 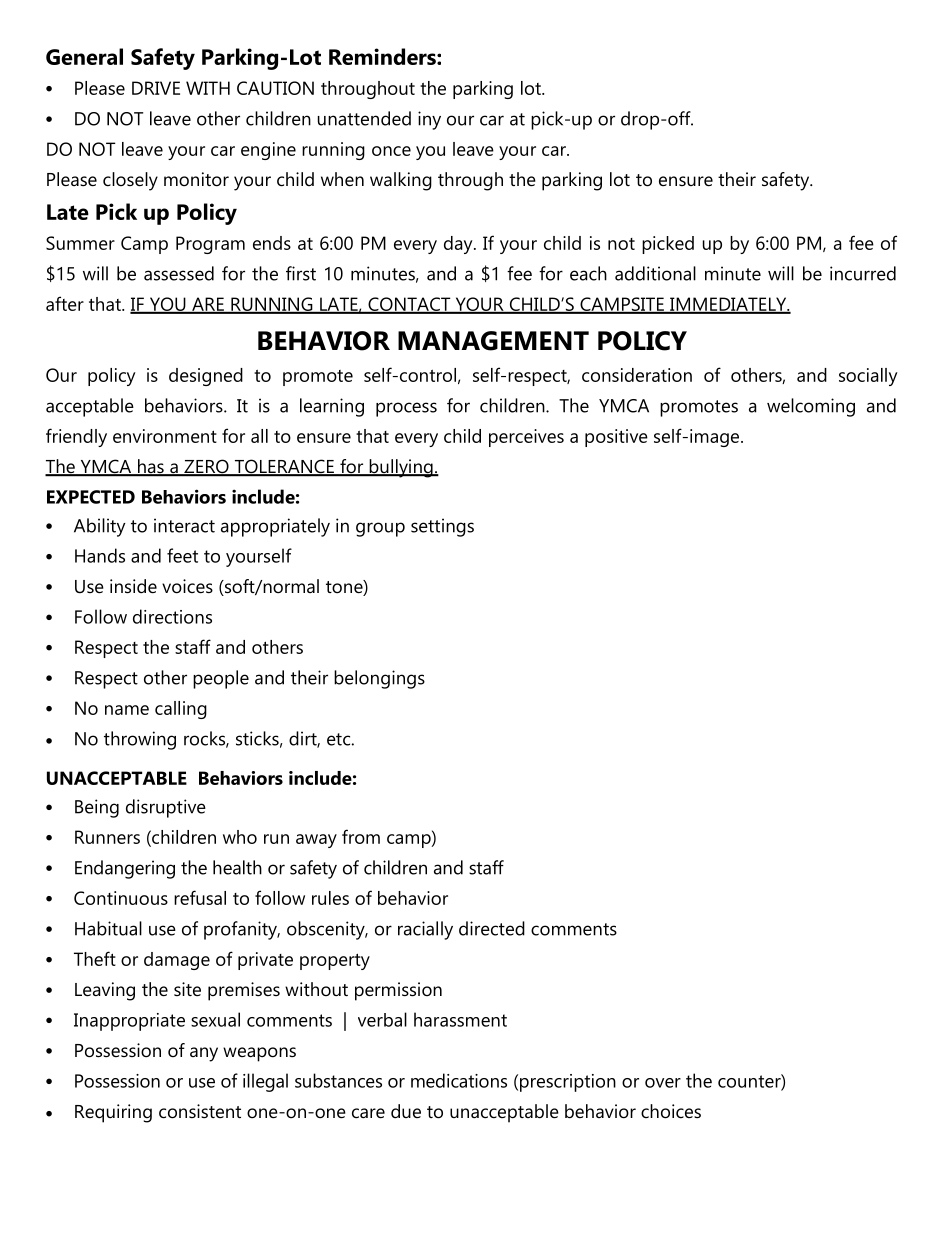 I want to click on directed, so click(x=492, y=928).
